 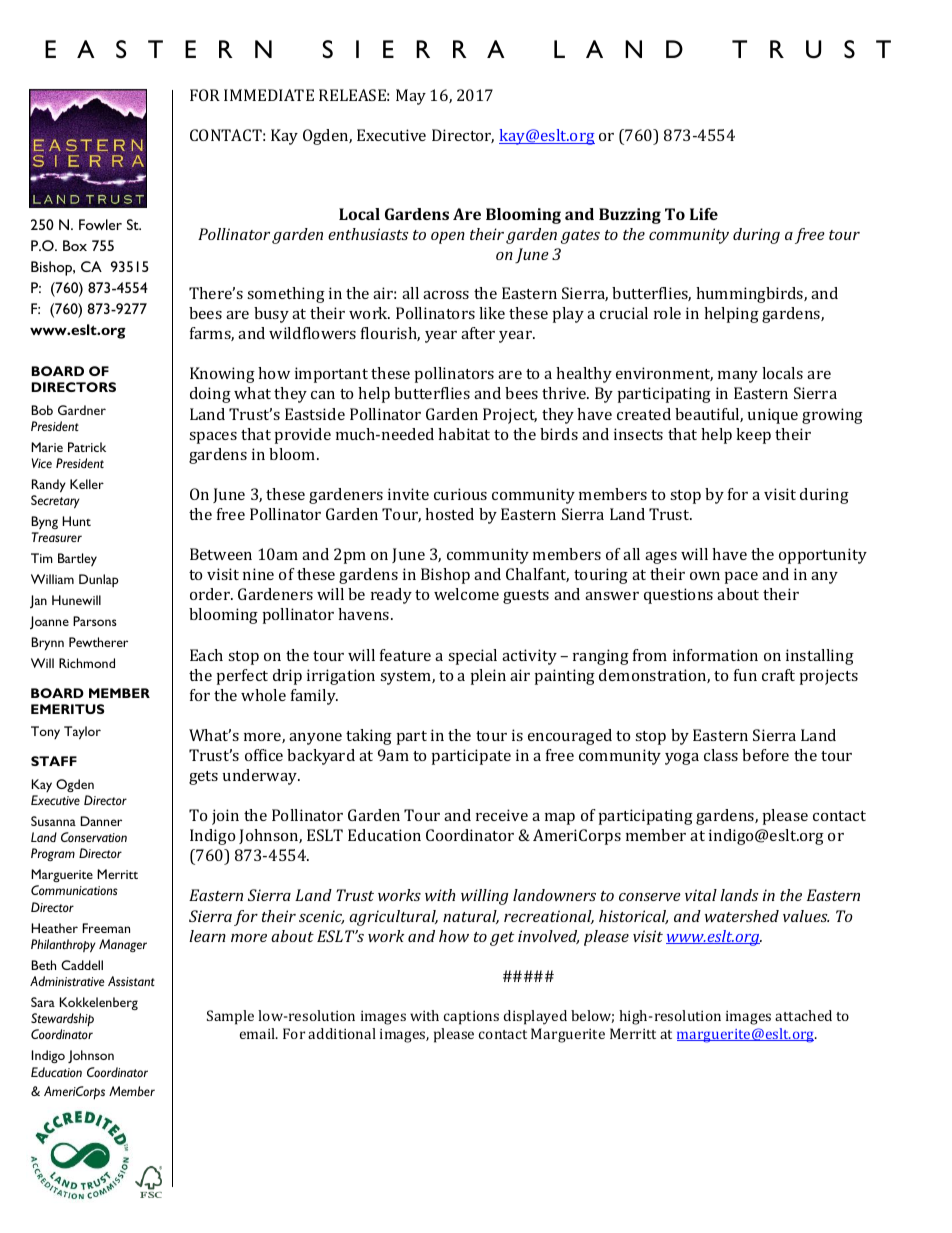 What do you see at coordinates (738, 377) in the document?
I see `many` at bounding box center [738, 377].
